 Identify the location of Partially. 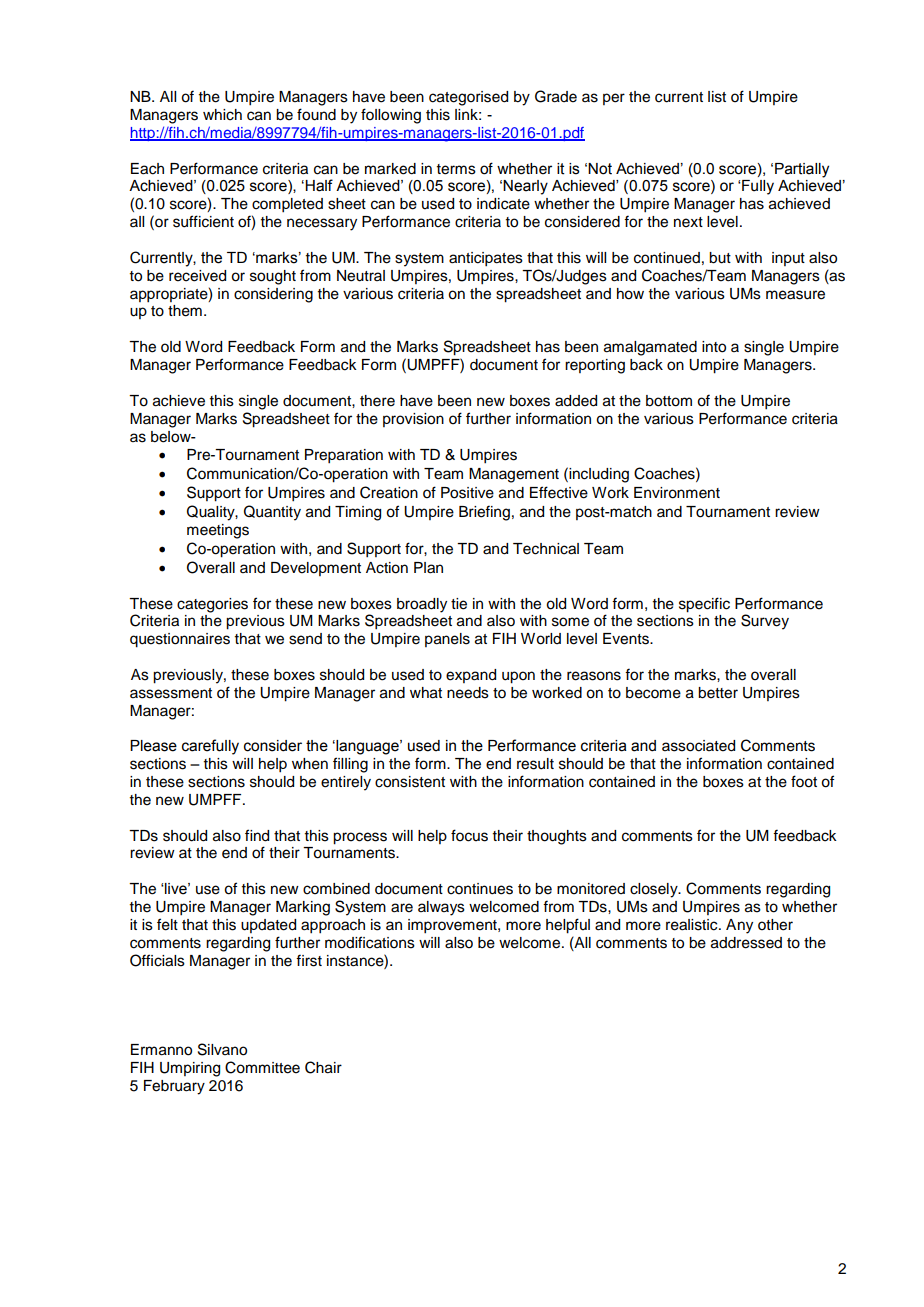
(802, 170).
